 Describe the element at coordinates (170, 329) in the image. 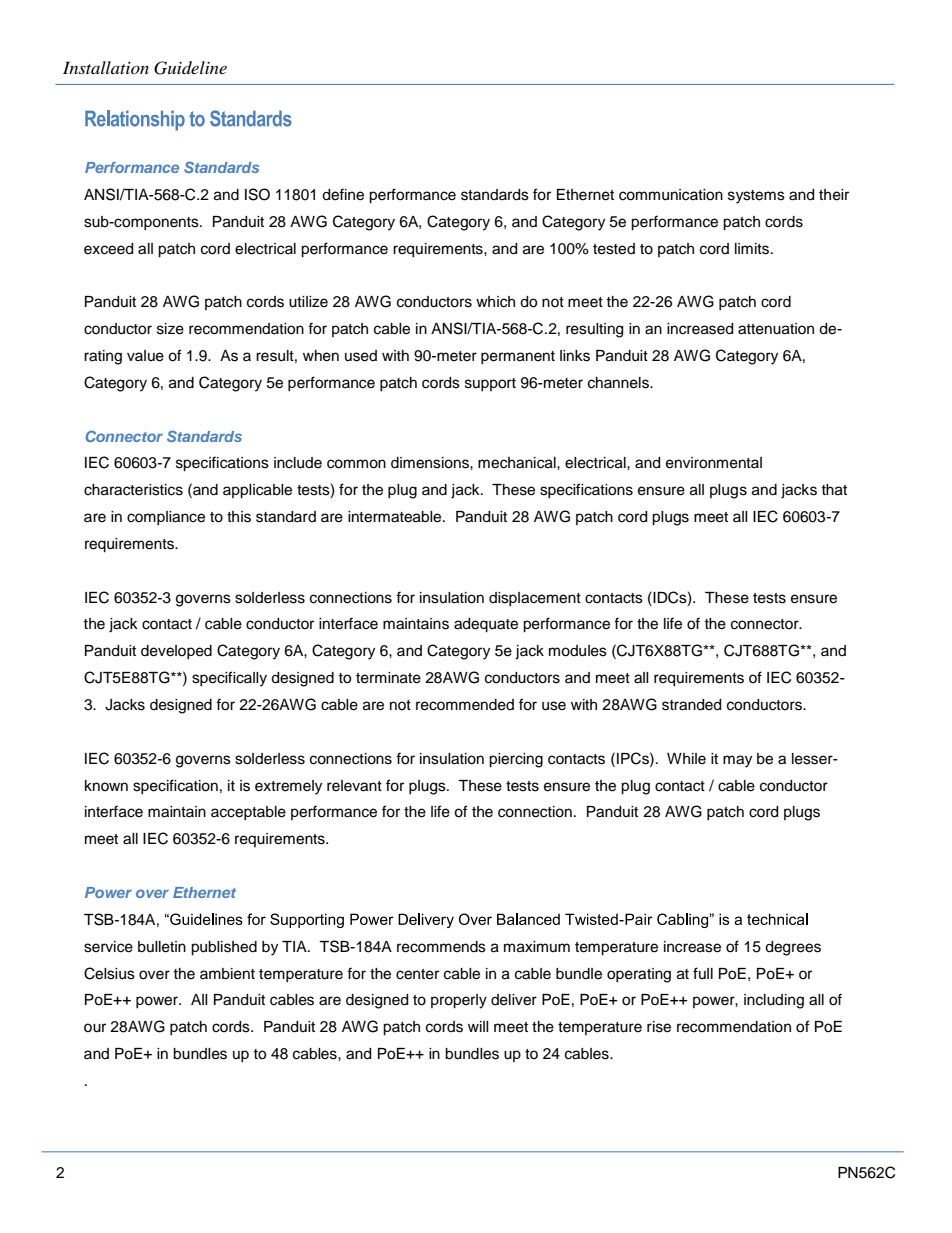

I see `size` at that location.
